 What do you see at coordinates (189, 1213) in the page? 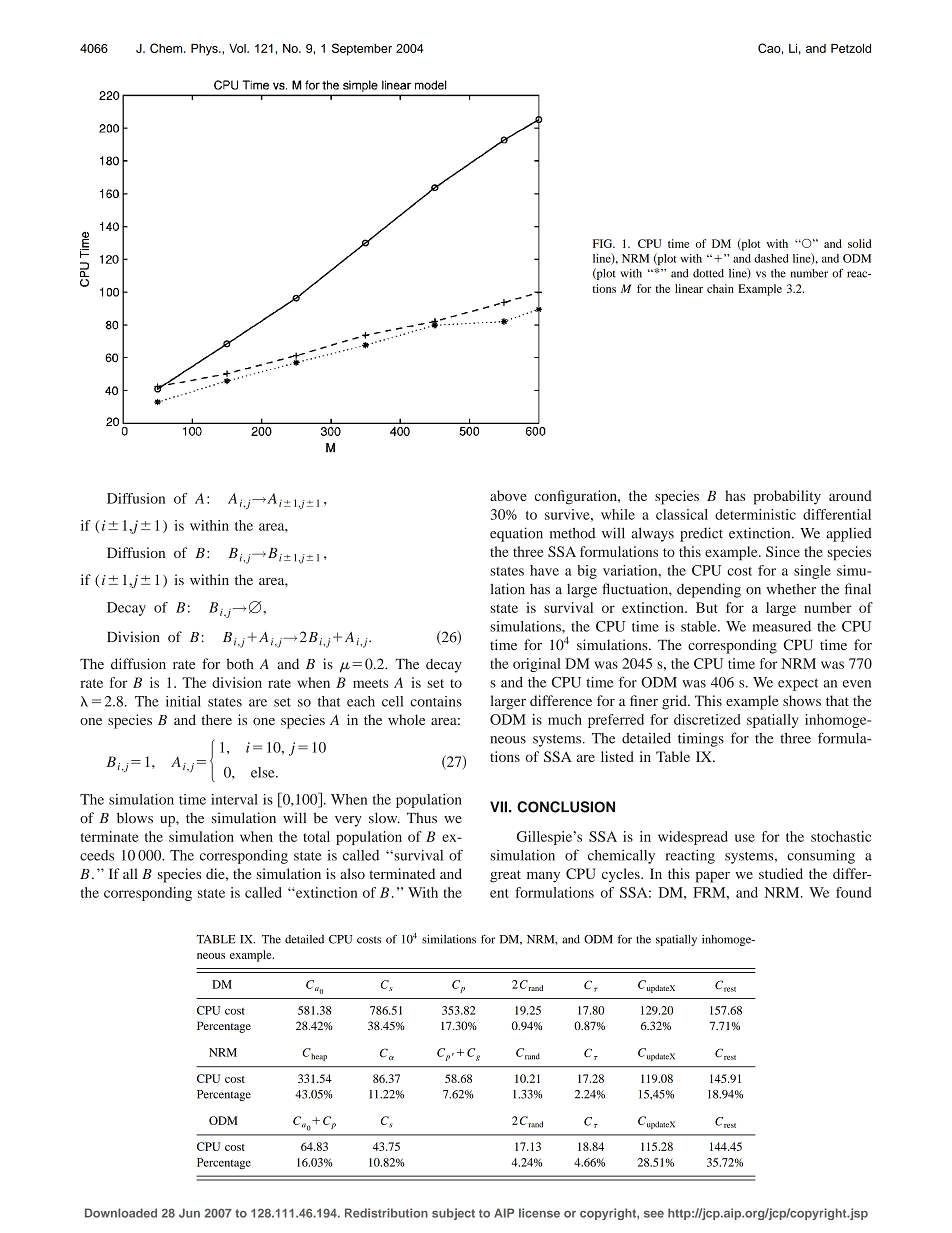
I see `Jun` at bounding box center [189, 1213].
